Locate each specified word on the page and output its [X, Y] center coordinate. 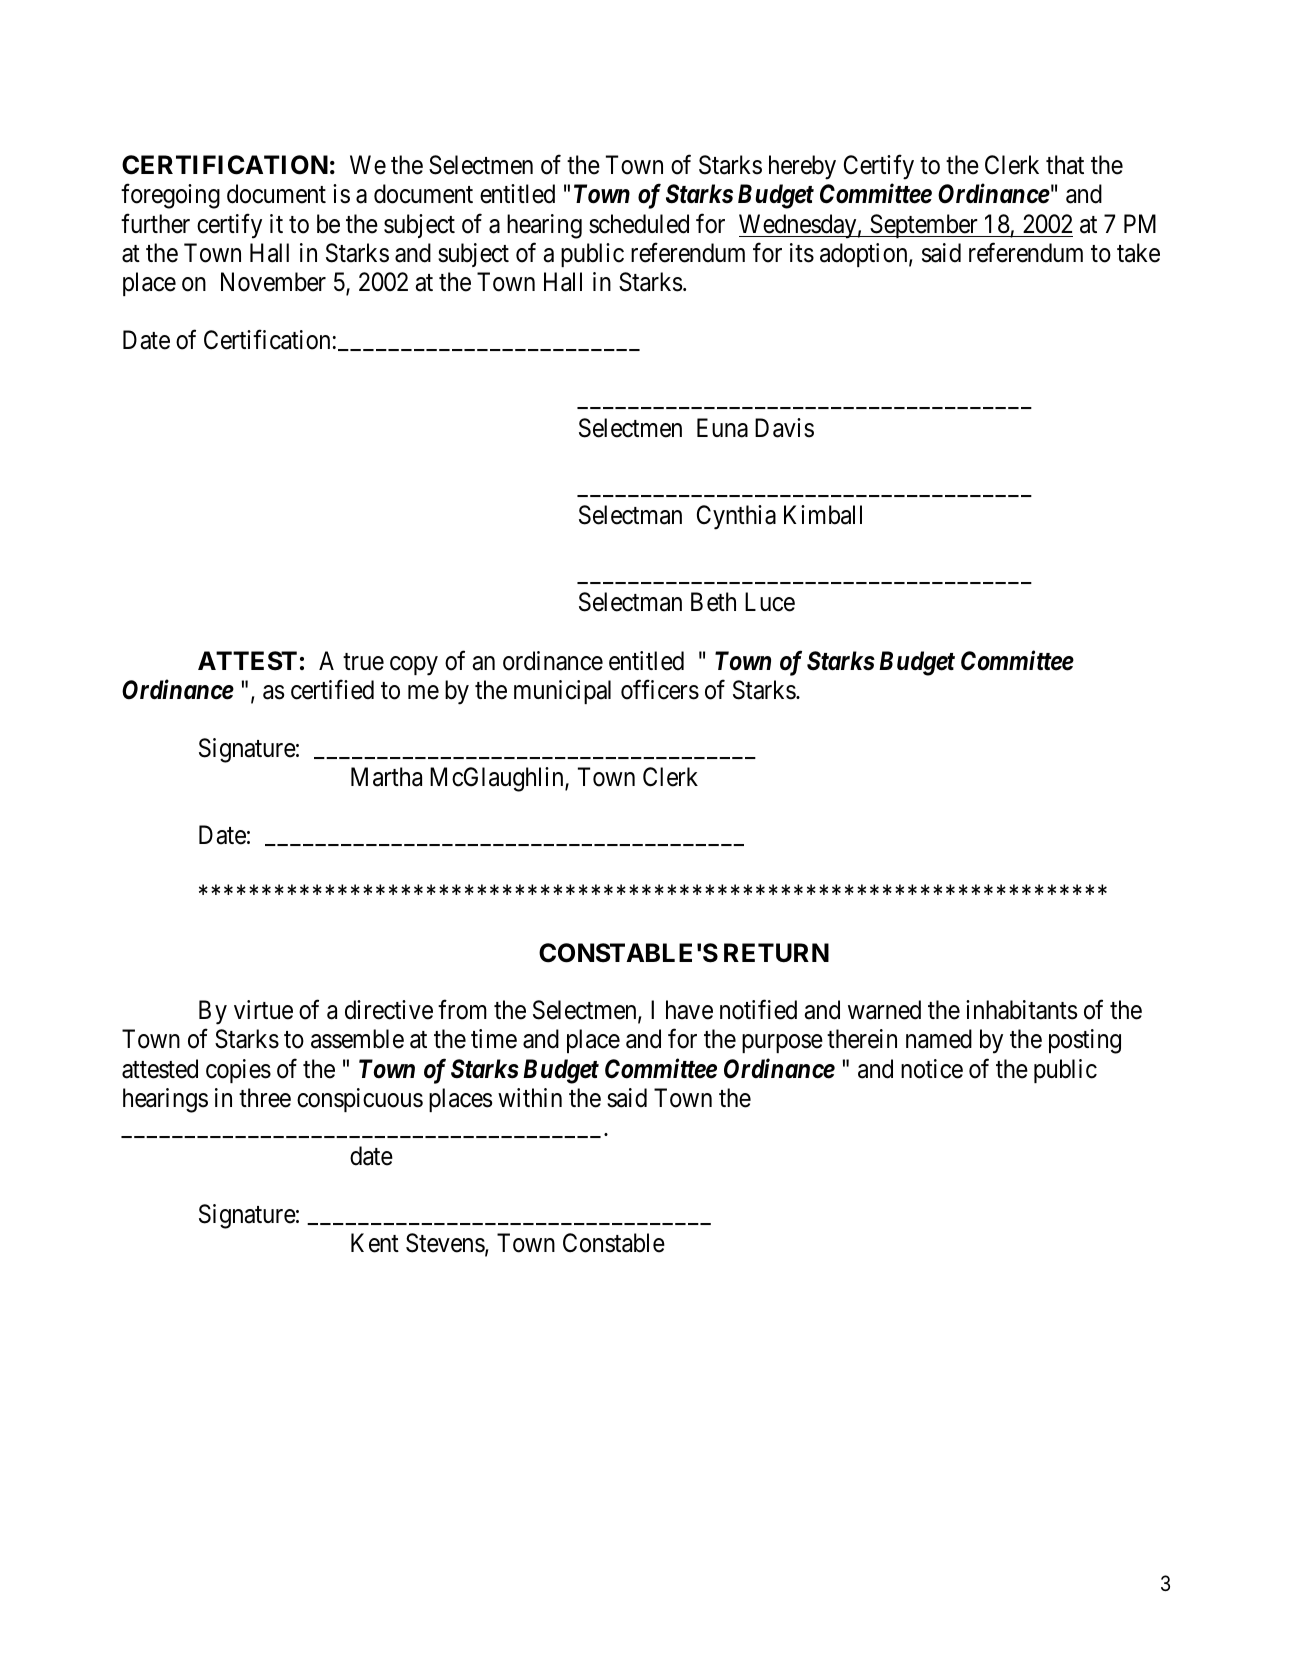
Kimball [823, 515]
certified [332, 690]
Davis [784, 428]
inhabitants [1021, 1010]
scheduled [639, 224]
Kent [375, 1243]
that [1065, 165]
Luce [770, 602]
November [273, 282]
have [689, 1010]
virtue [263, 1010]
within [530, 1097]
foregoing [170, 196]
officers [660, 690]
